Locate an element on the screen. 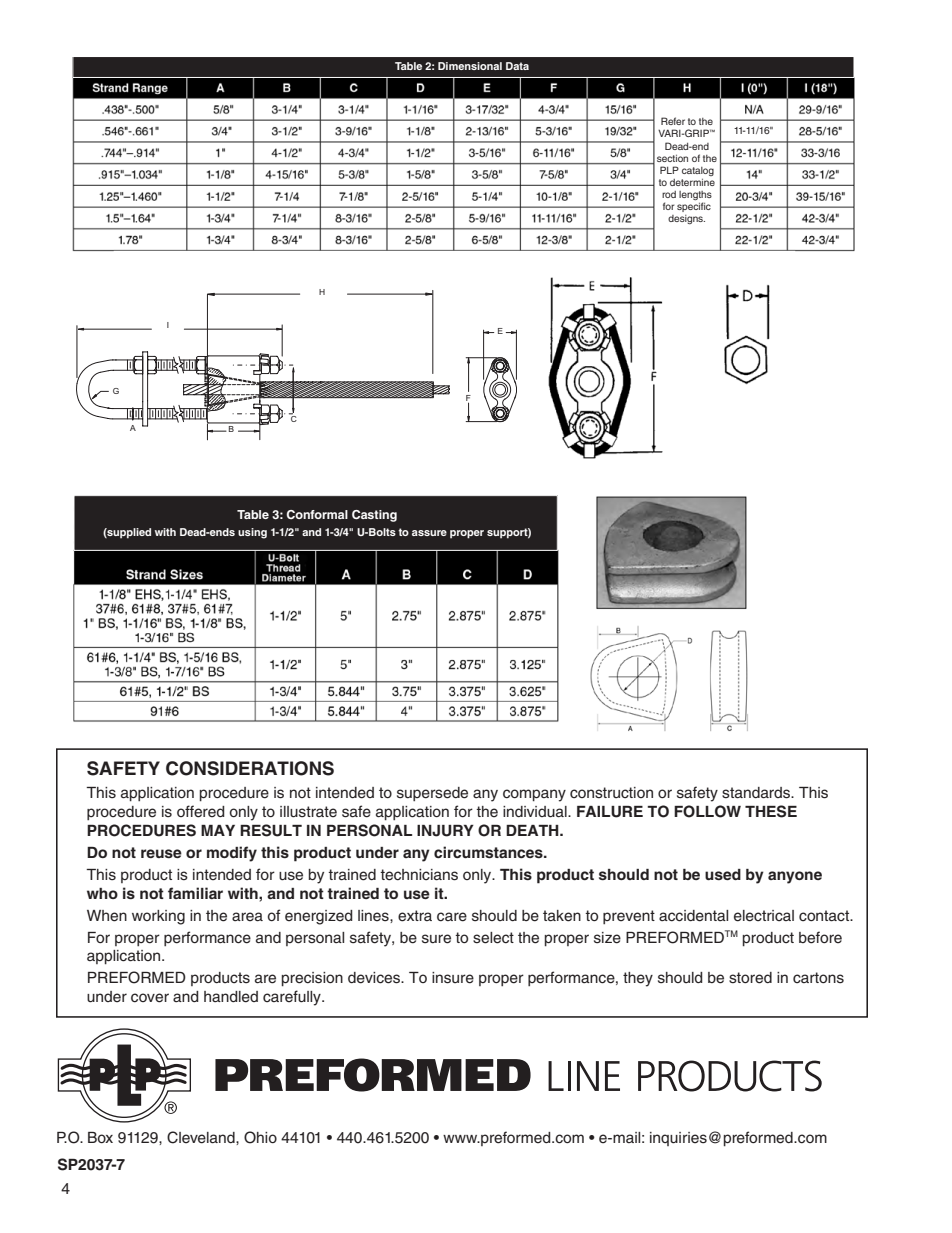  Casting is located at coordinates (374, 516).
